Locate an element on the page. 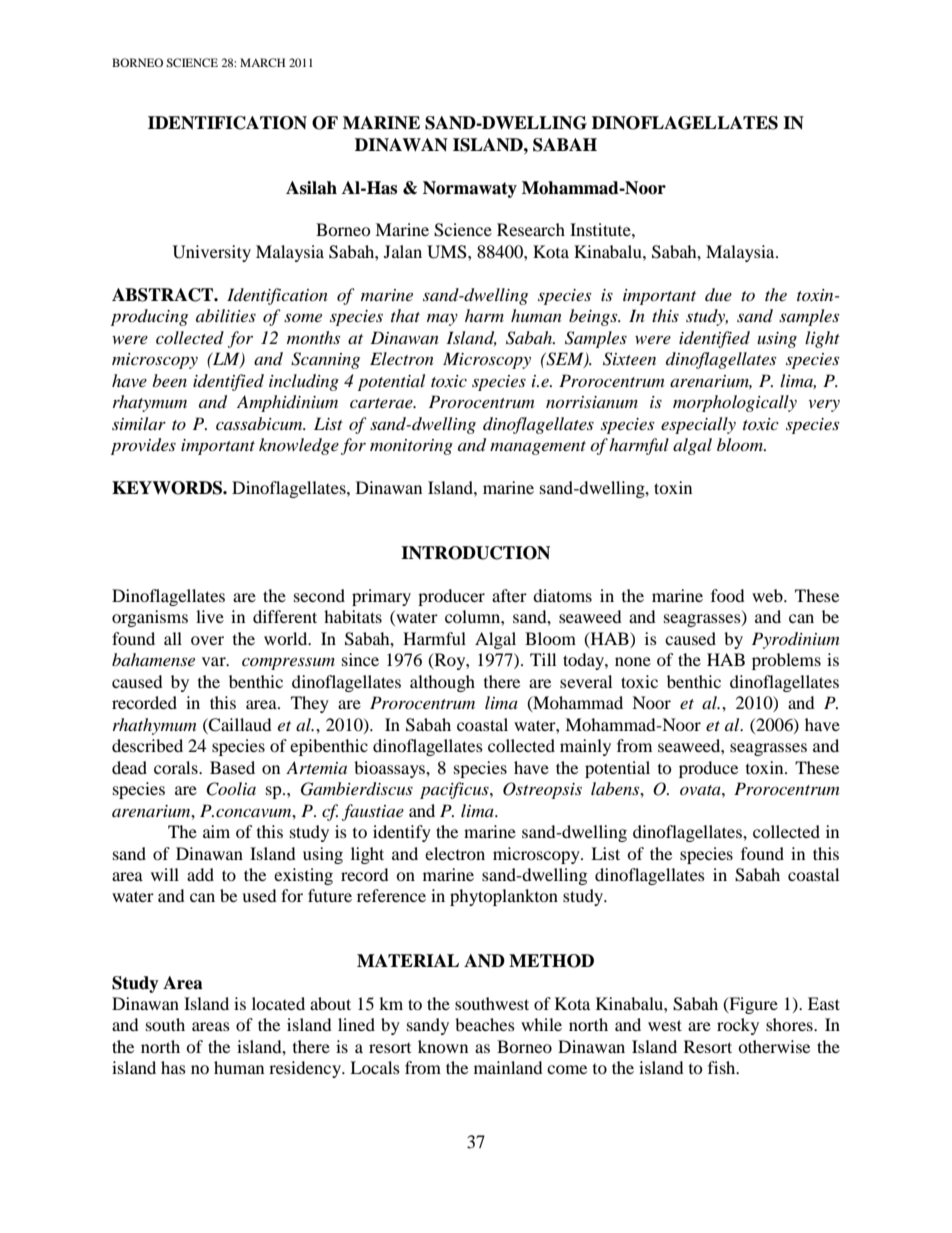 The width and height of the document is (952, 1233). MARCH is located at coordinates (262, 62).
